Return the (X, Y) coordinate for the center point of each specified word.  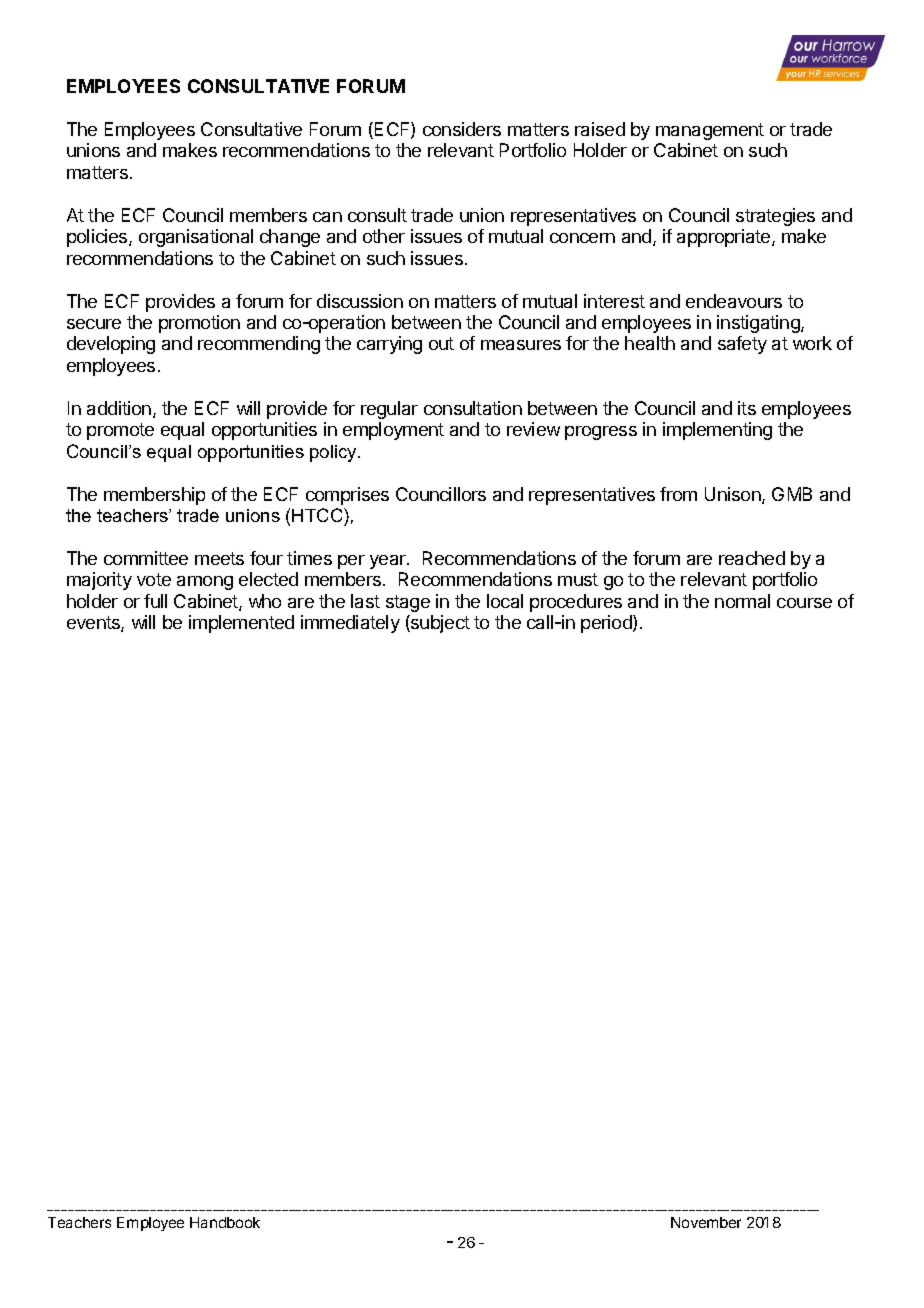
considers (462, 129)
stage (408, 603)
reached (752, 558)
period (607, 624)
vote (154, 579)
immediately (350, 624)
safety (742, 345)
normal (742, 601)
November (706, 1222)
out (441, 343)
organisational (196, 238)
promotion (199, 324)
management (710, 131)
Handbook (225, 1222)
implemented (241, 624)
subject (439, 624)
